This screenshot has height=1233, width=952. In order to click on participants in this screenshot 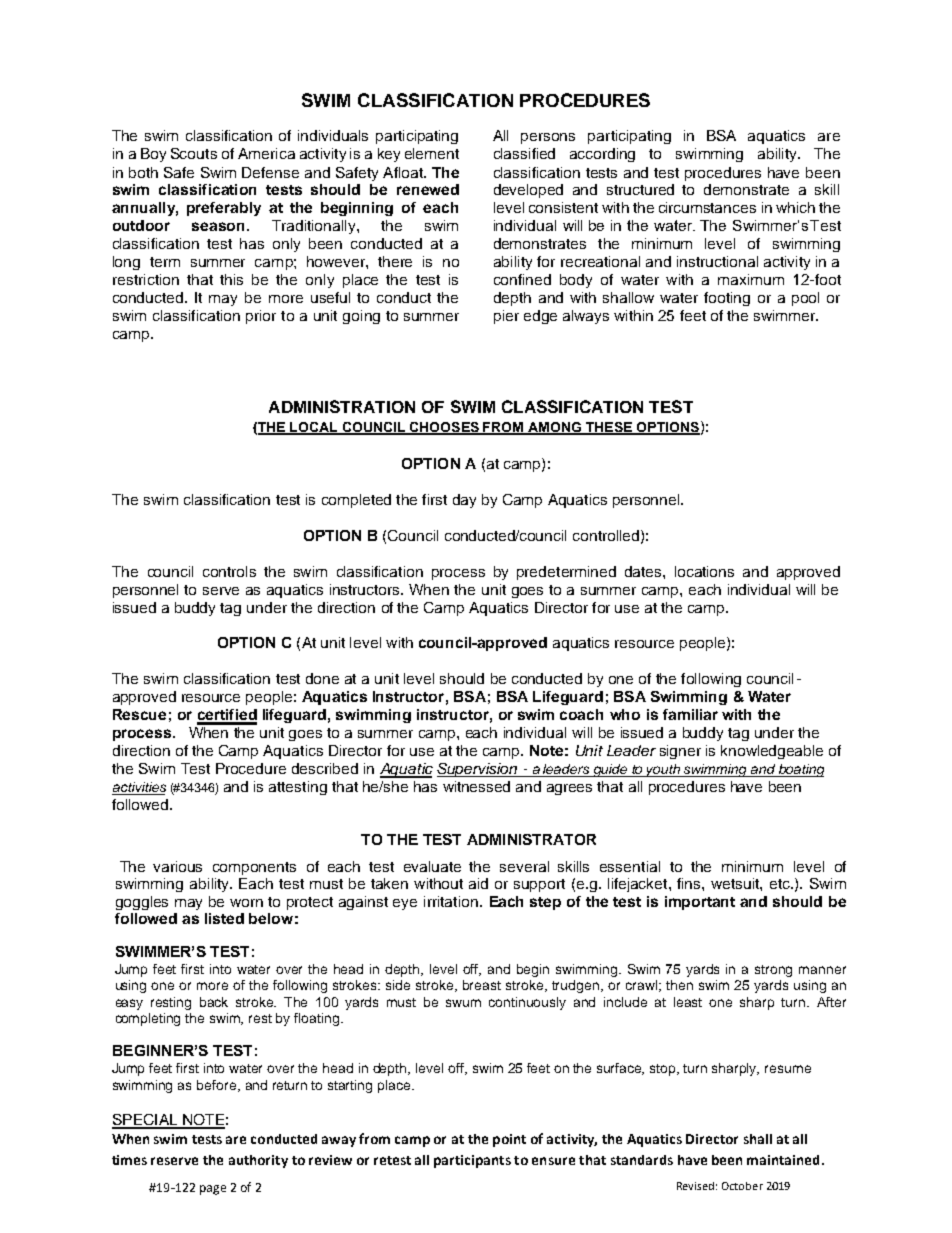, I will do `click(472, 1161)`.
